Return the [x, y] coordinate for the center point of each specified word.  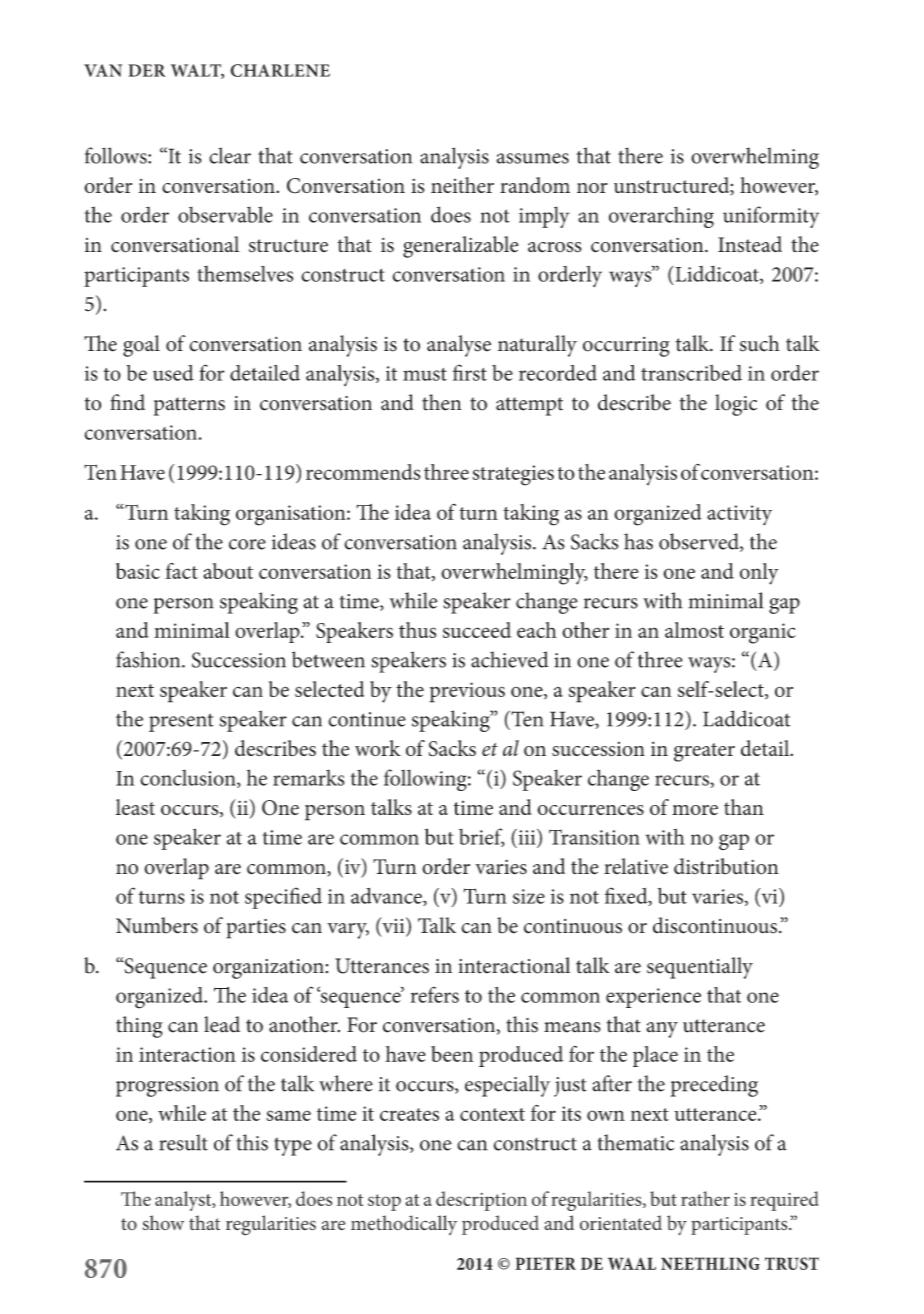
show [163, 1223]
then [442, 402]
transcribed [691, 373]
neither [462, 185]
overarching [661, 217]
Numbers [157, 925]
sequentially [700, 968]
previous [467, 692]
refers [434, 995]
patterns [189, 406]
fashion [149, 659]
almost [694, 630]
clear [230, 155]
